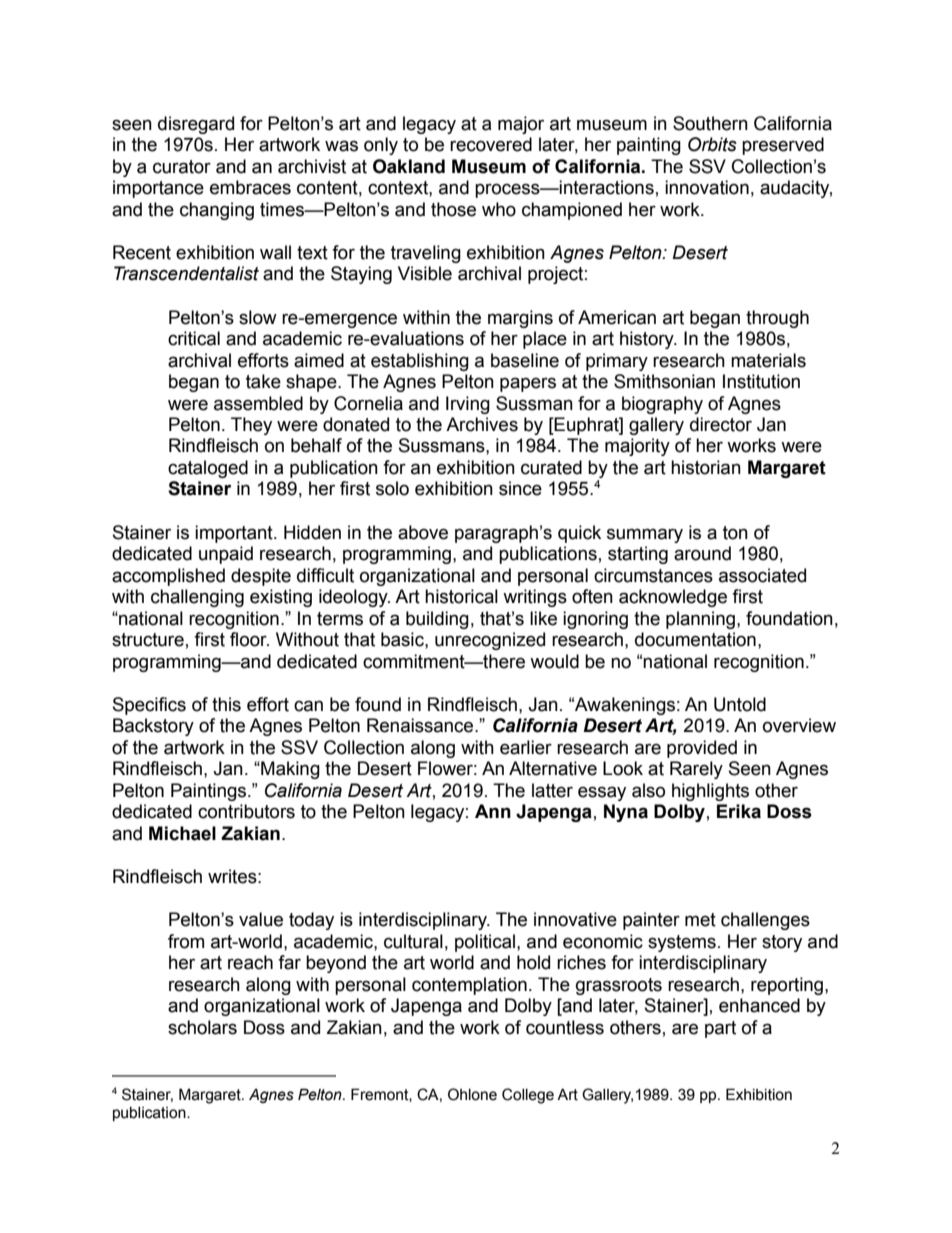 The image size is (952, 1233). Describe the element at coordinates (182, 167) in the image. I see `curator` at that location.
